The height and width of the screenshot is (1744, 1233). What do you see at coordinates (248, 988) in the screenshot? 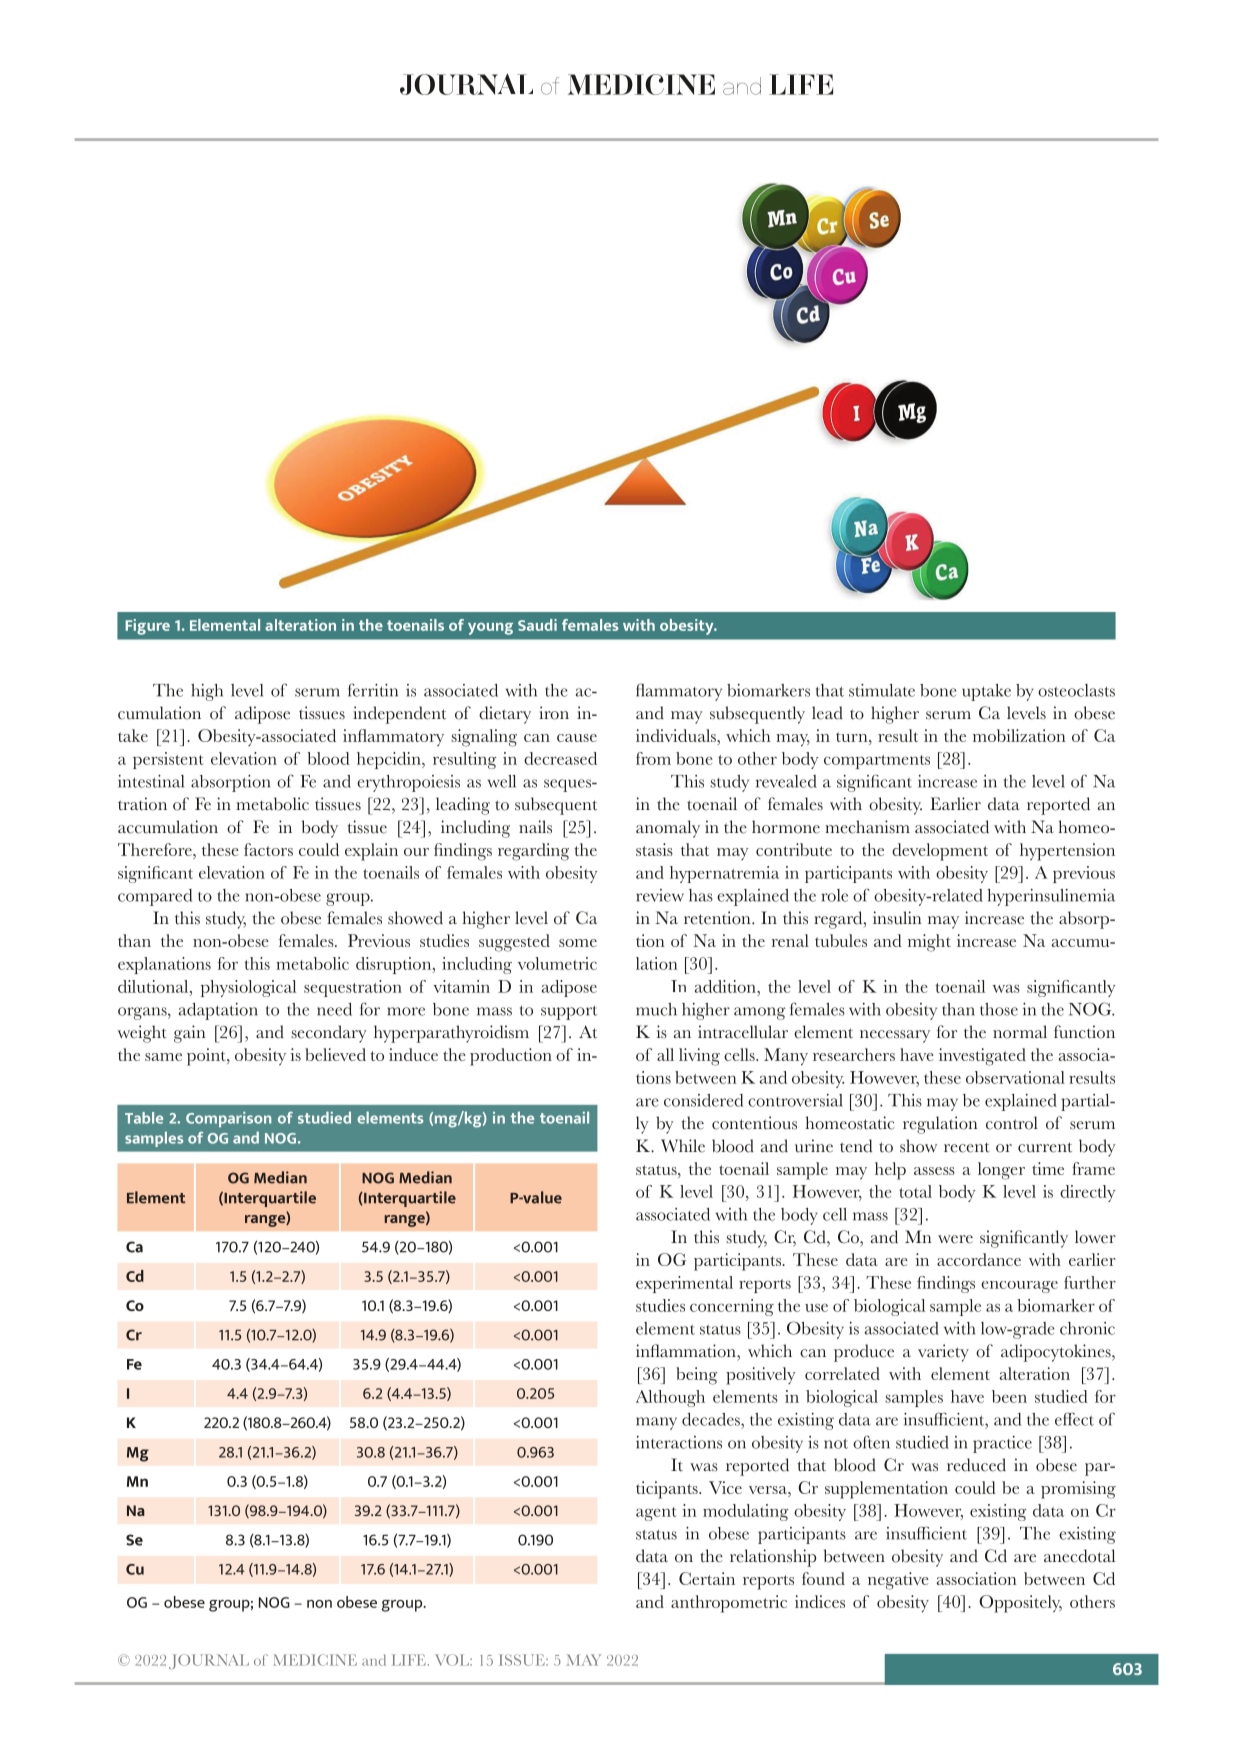
I see `physiological` at bounding box center [248, 988].
